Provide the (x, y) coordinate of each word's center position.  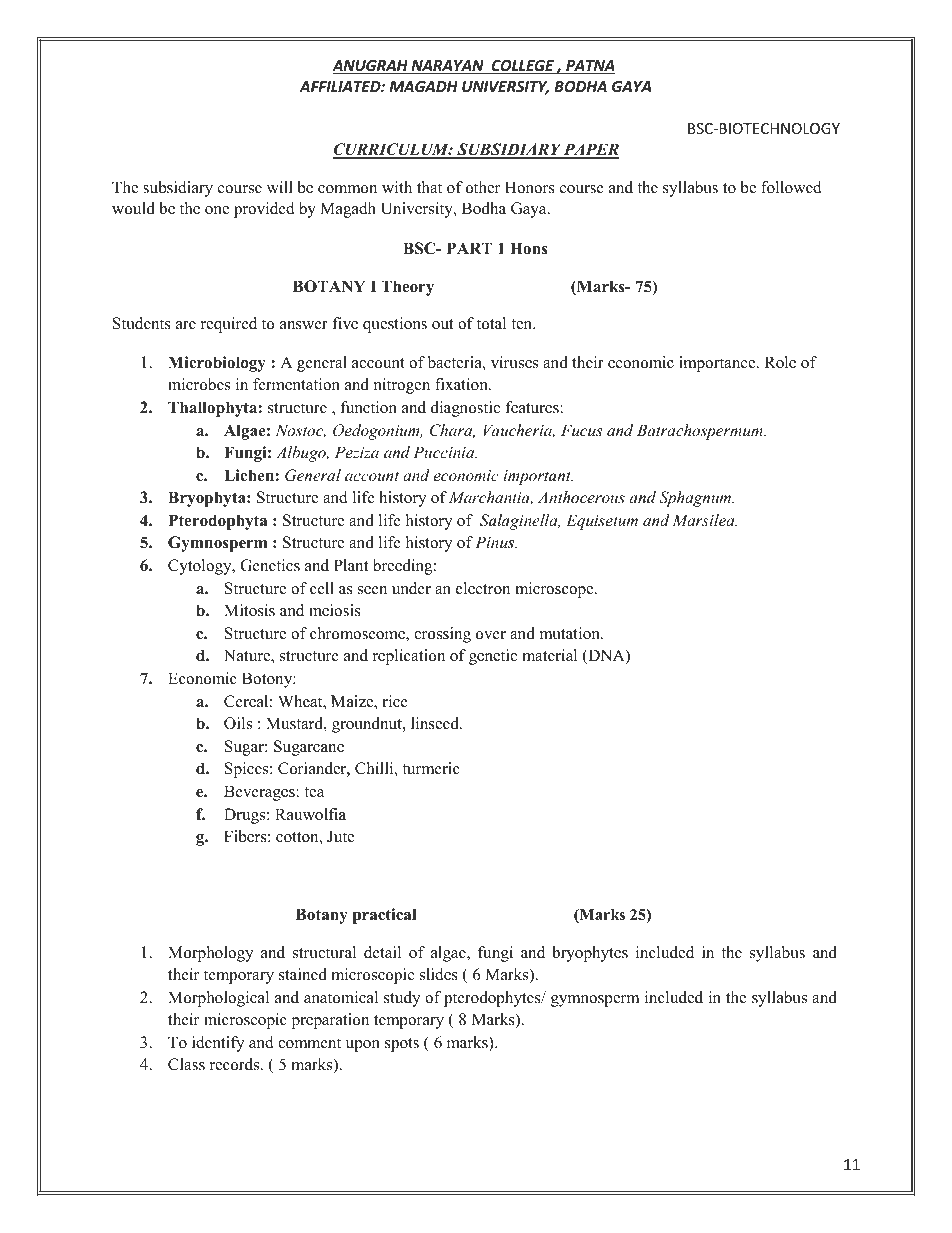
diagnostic (465, 409)
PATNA (589, 67)
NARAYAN (447, 67)
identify (218, 1044)
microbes (199, 384)
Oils (238, 723)
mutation (571, 633)
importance (718, 364)
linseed (436, 723)
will (280, 187)
